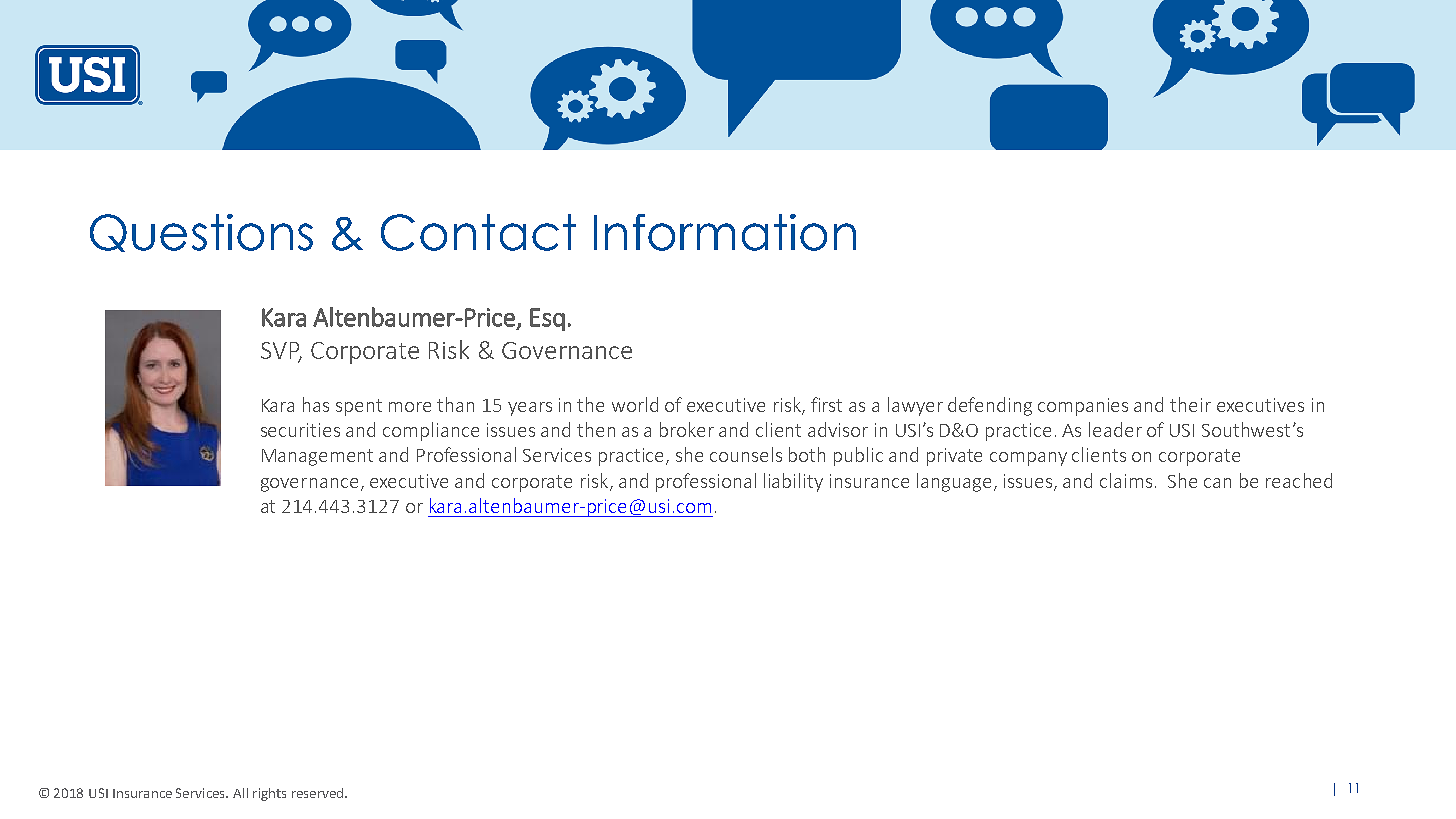 The height and width of the screenshot is (819, 1456). What do you see at coordinates (687, 429) in the screenshot?
I see `broker` at bounding box center [687, 429].
